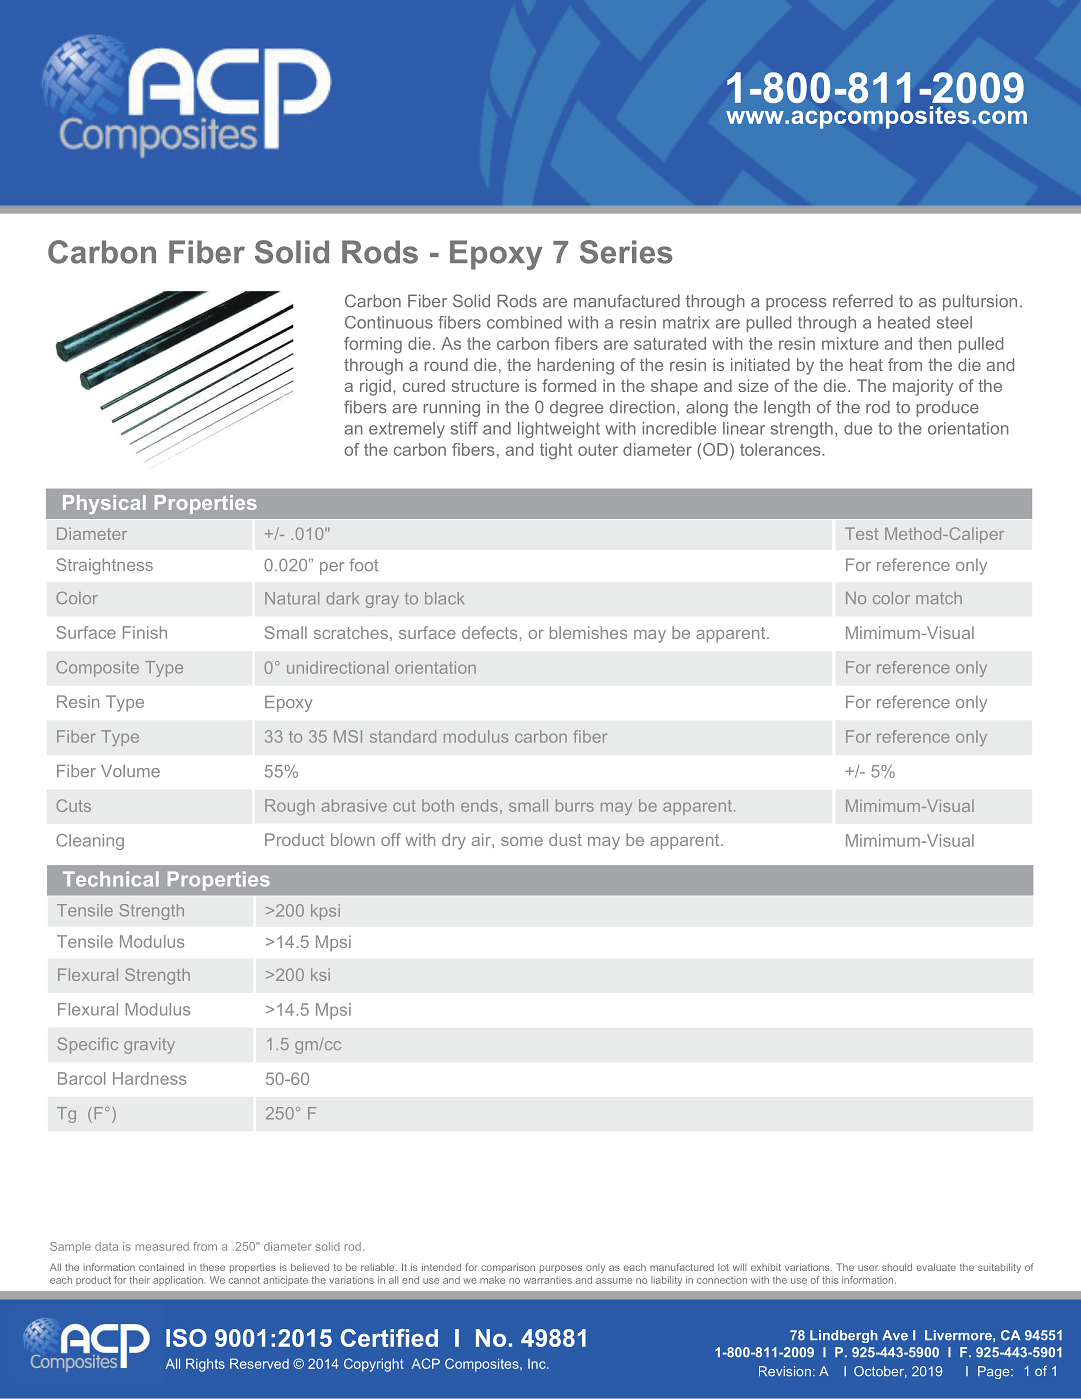  I want to click on Volume, so click(130, 771).
